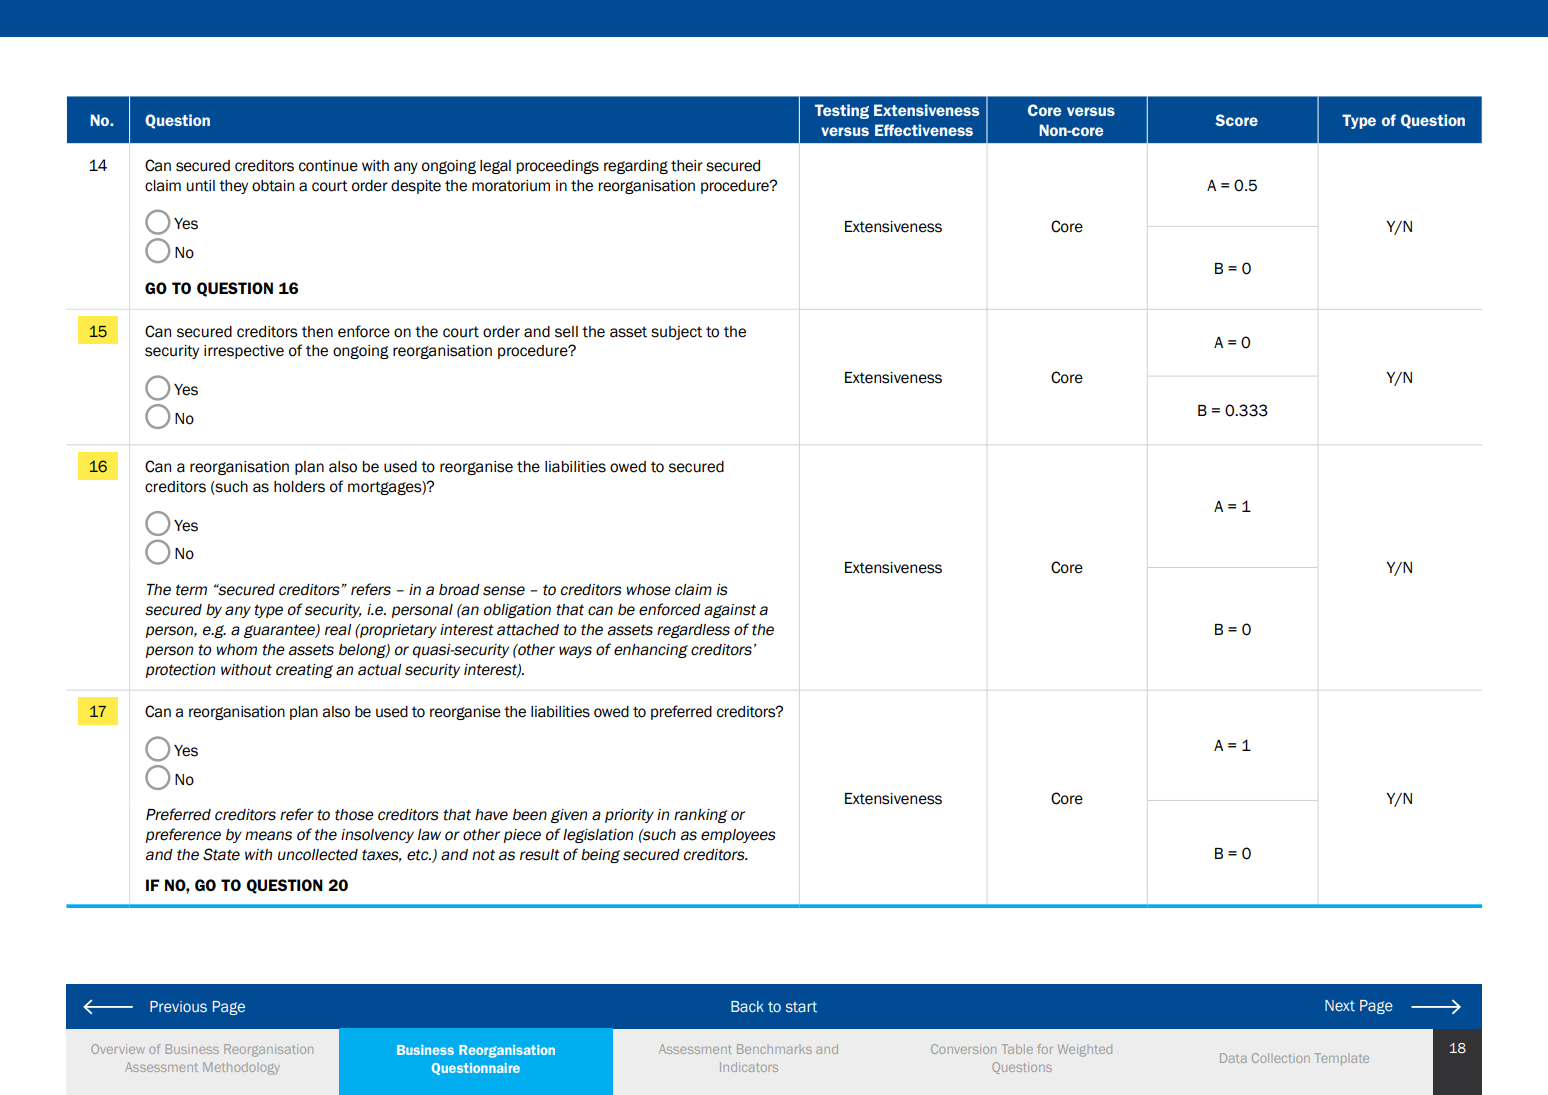  I want to click on sell, so click(566, 332).
